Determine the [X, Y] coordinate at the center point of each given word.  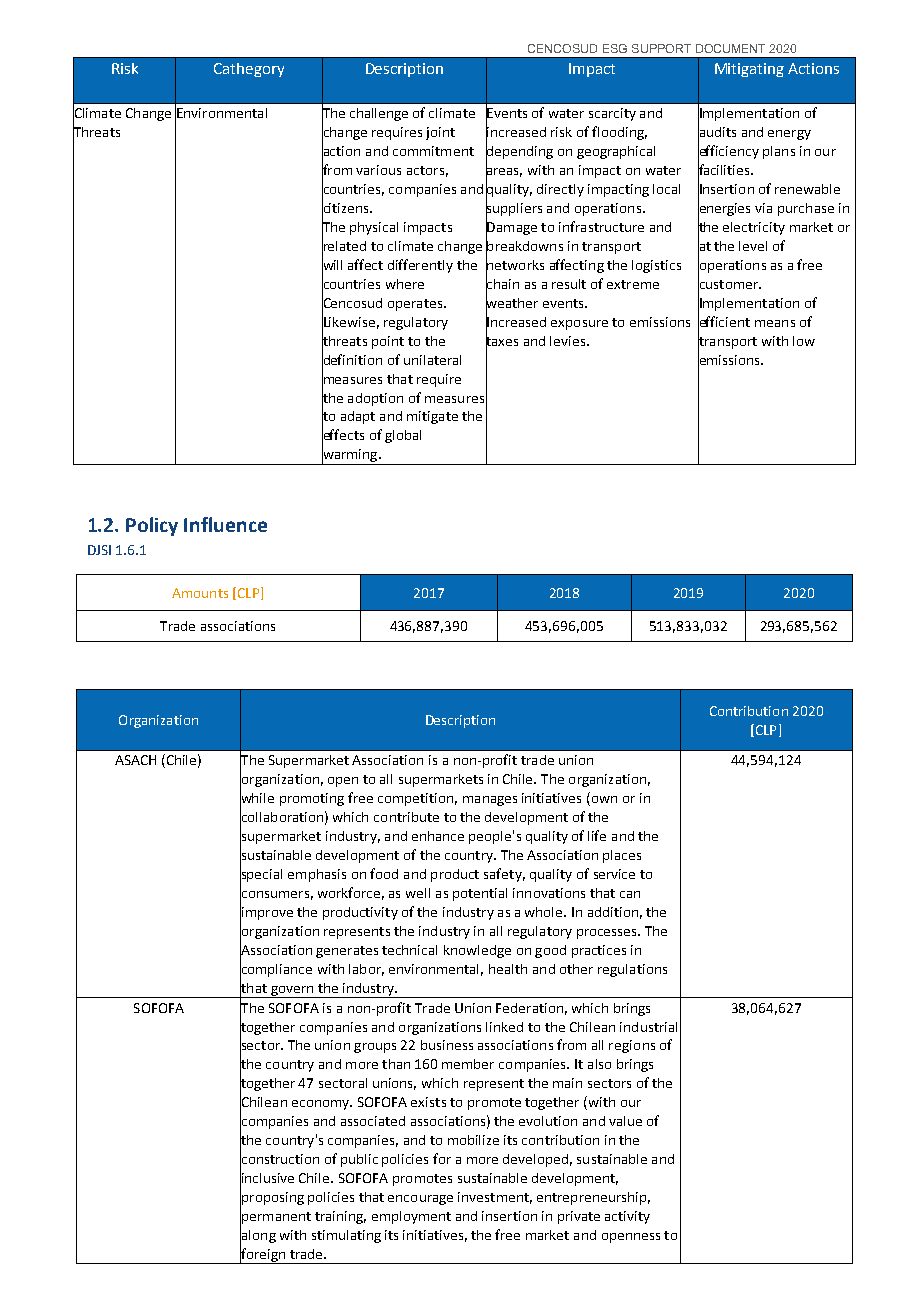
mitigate [432, 417]
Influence [225, 524]
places [622, 856]
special [261, 875]
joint [440, 133]
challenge [379, 114]
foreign [263, 1255]
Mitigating [749, 70]
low [804, 341]
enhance [438, 836]
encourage [420, 1200]
